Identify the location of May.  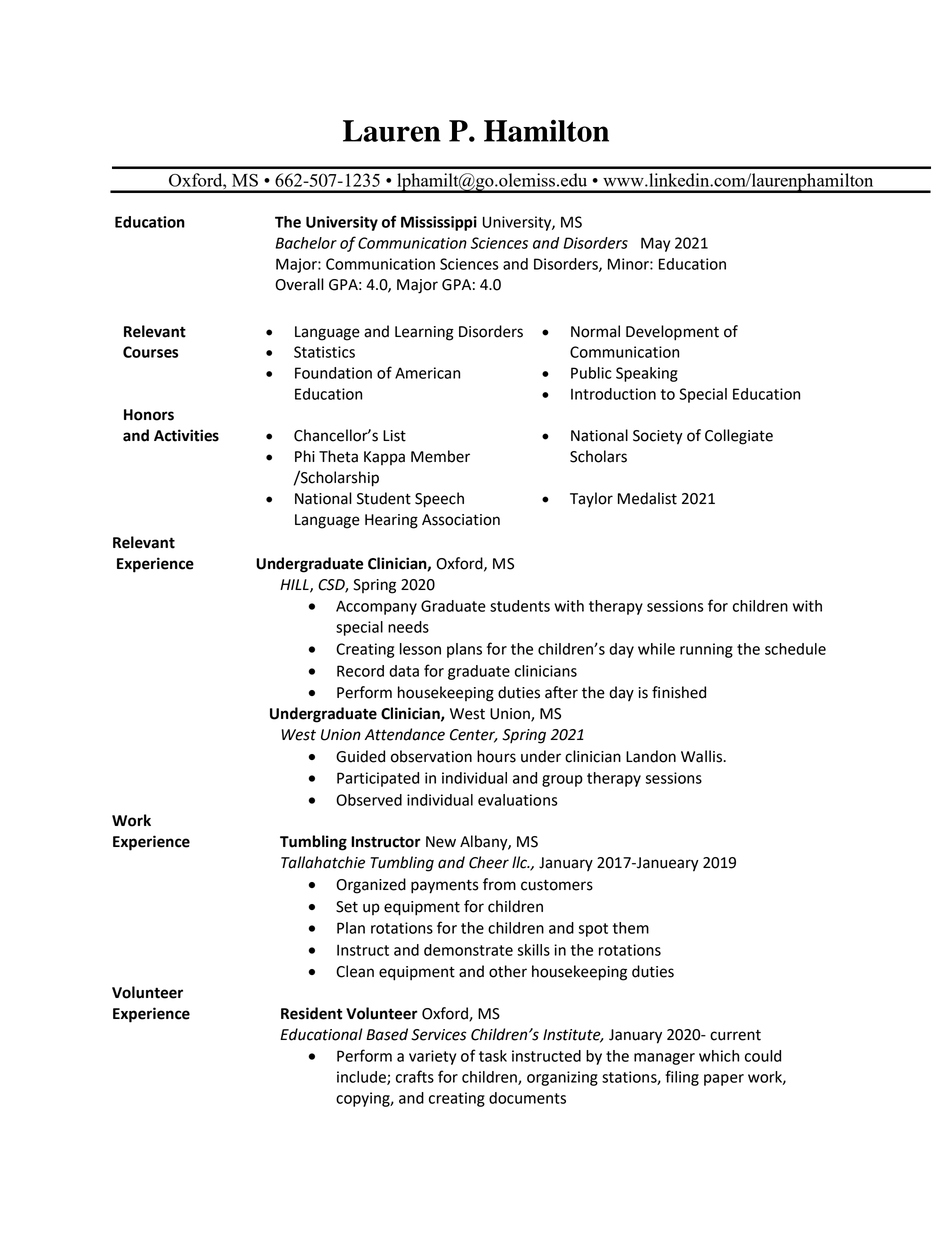
(655, 244).
